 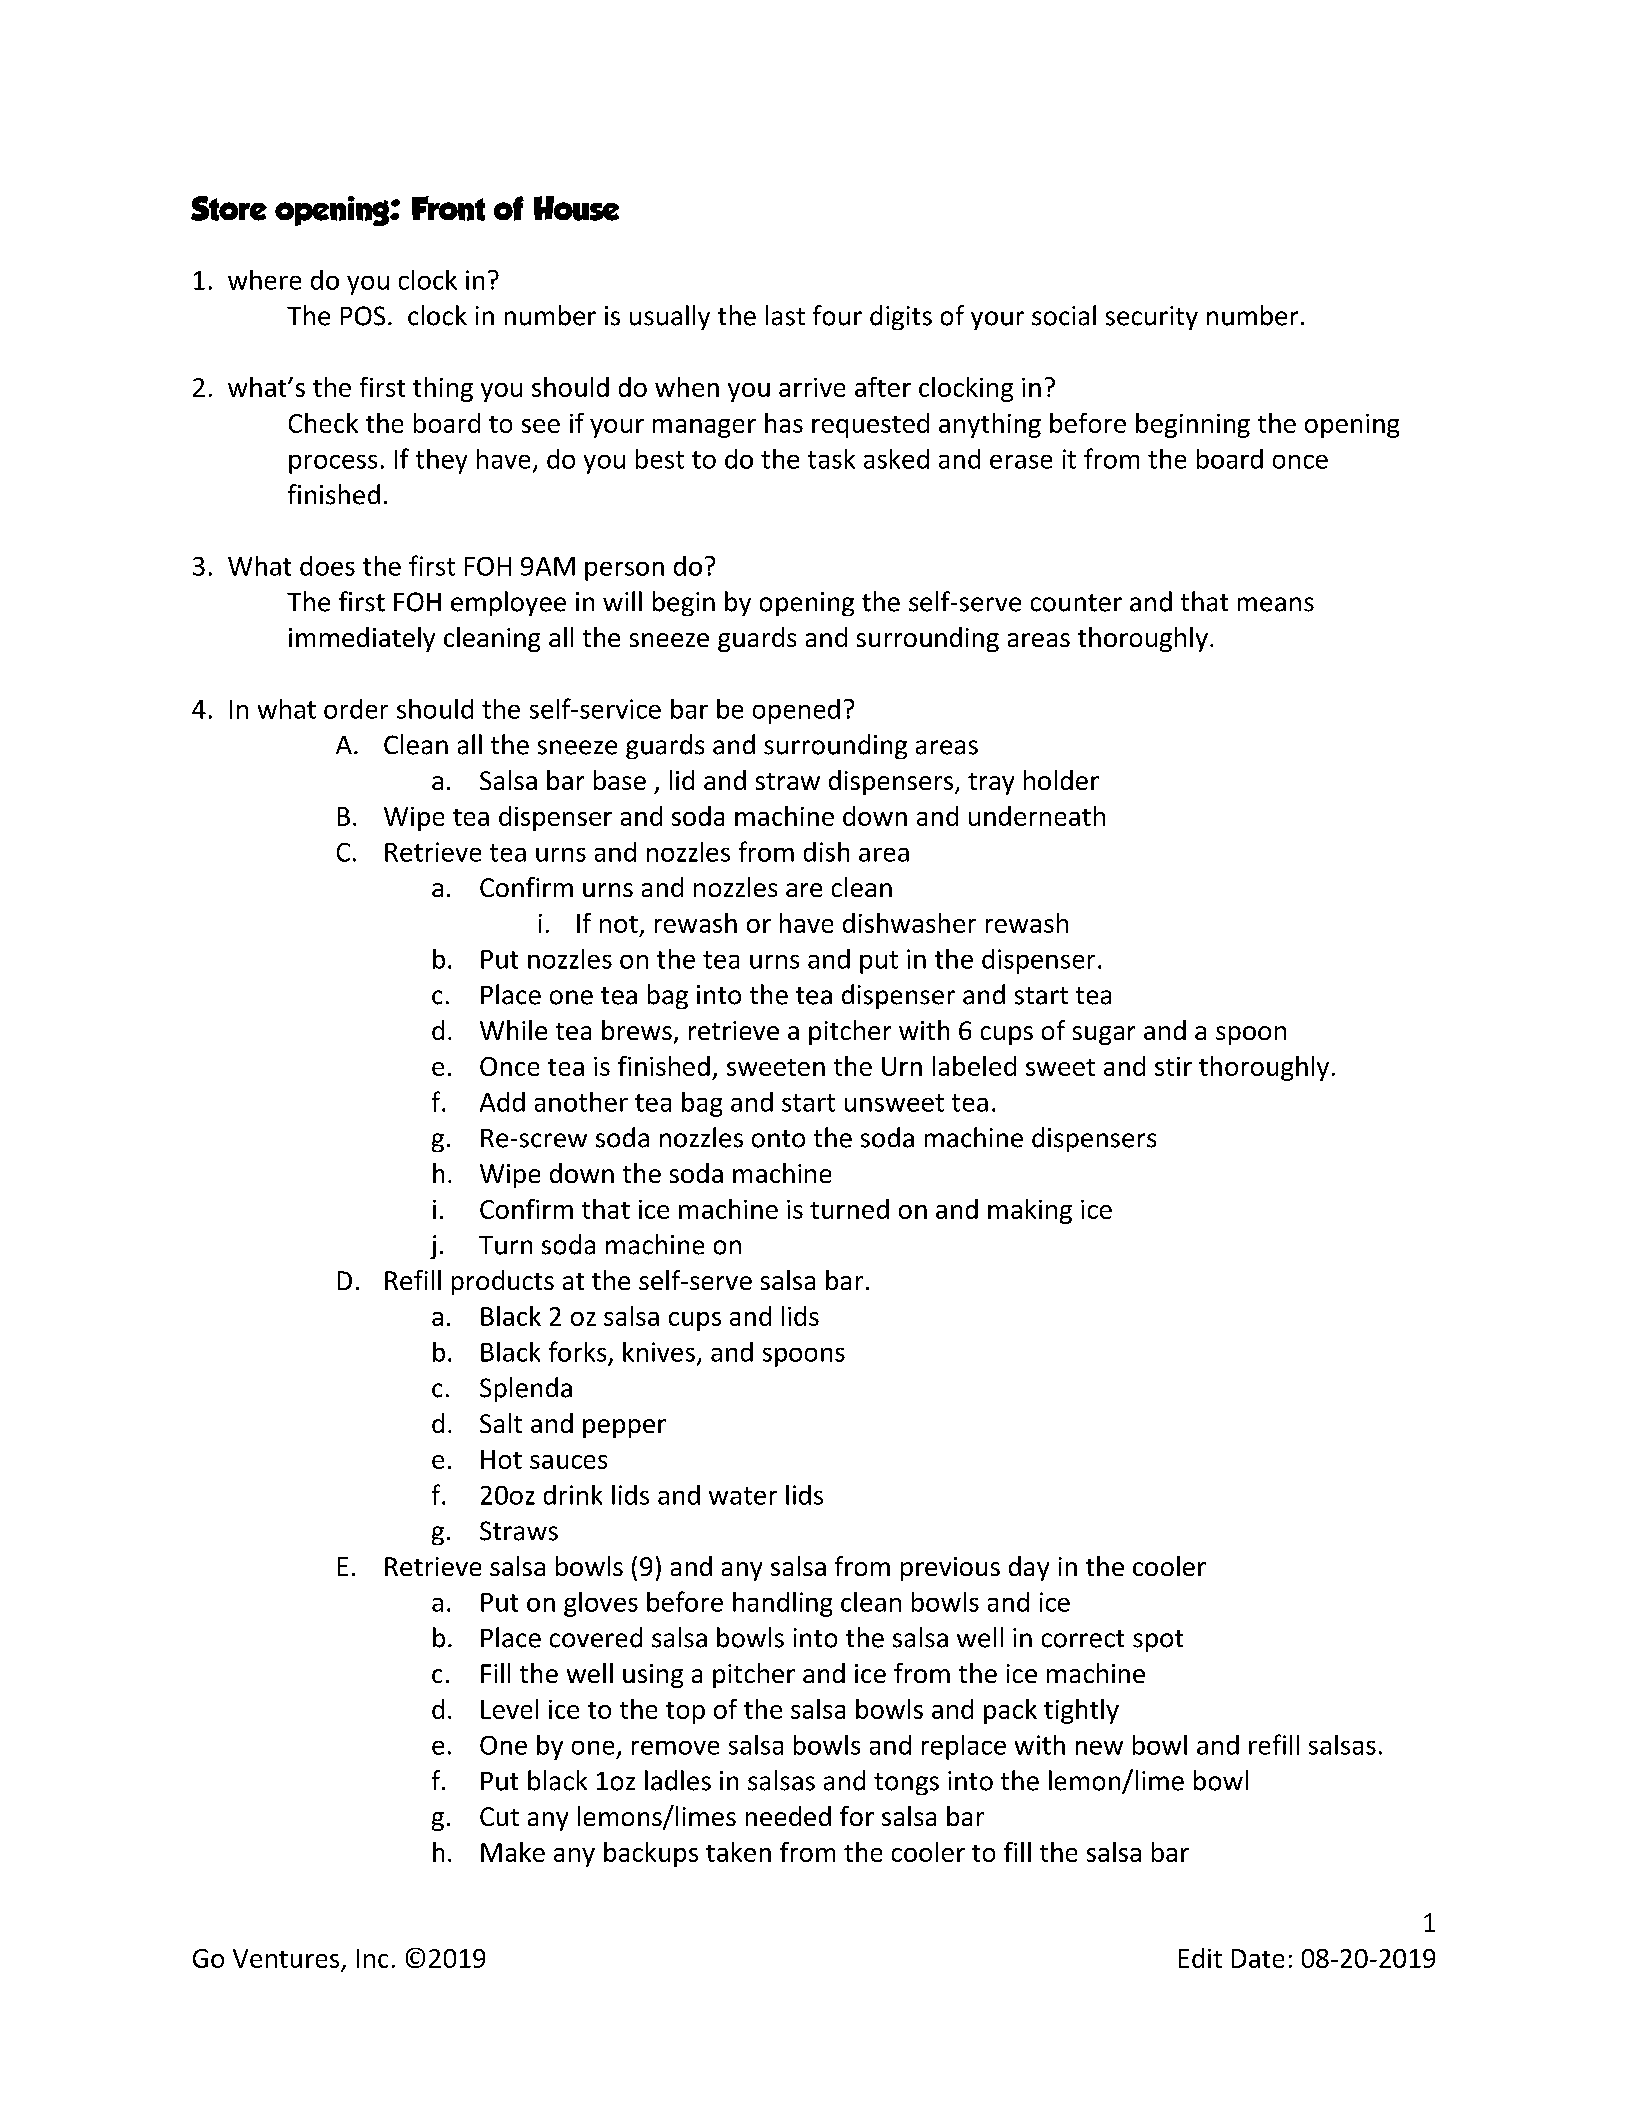 What do you see at coordinates (363, 316) in the screenshot?
I see `POS` at bounding box center [363, 316].
